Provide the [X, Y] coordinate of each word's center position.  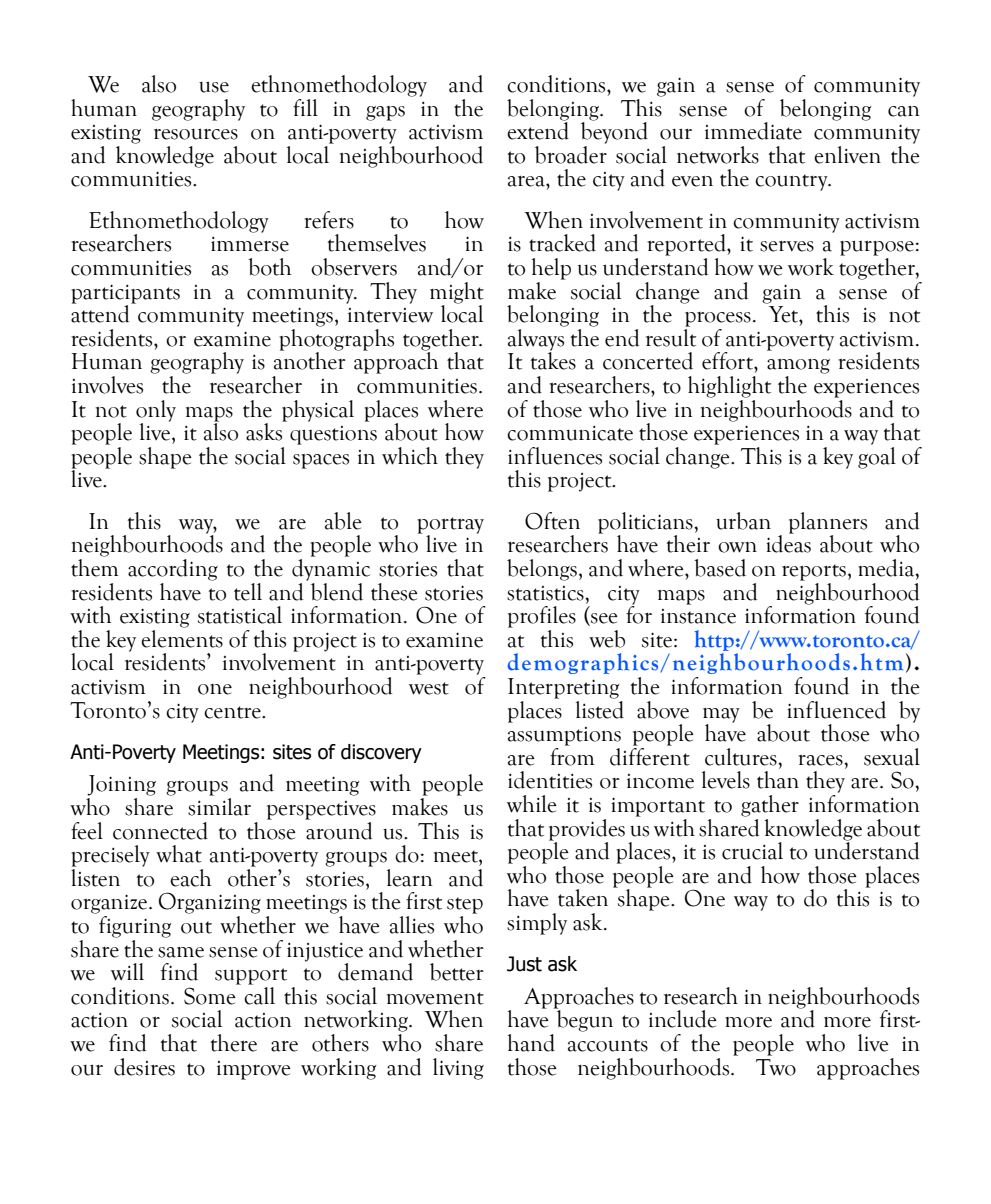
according [173, 570]
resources [196, 134]
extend [538, 130]
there [234, 1043]
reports [814, 572]
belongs [542, 570]
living [458, 1069]
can [904, 111]
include [683, 1019]
